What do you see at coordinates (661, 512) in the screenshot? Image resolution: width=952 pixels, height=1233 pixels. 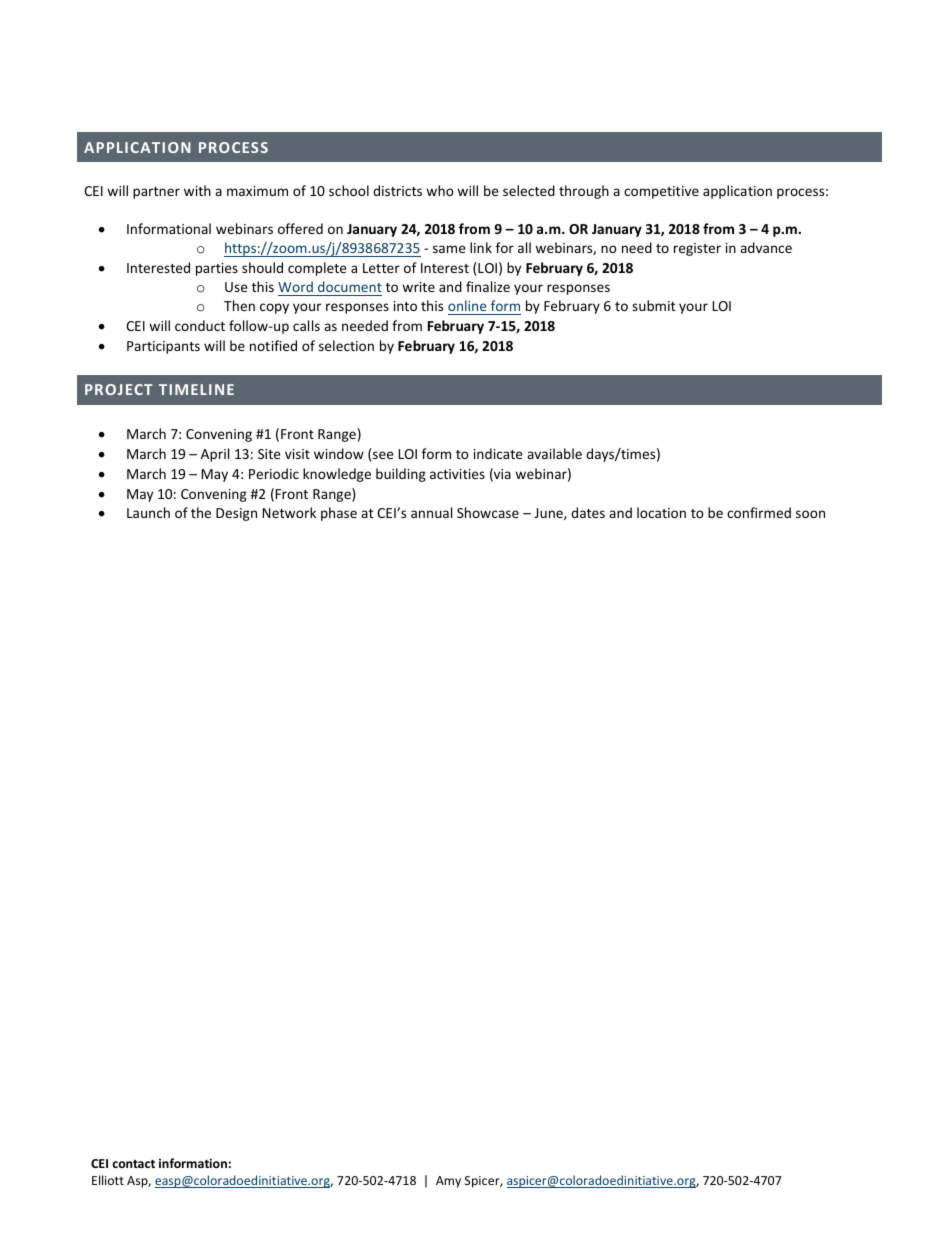 I see `location` at bounding box center [661, 512].
